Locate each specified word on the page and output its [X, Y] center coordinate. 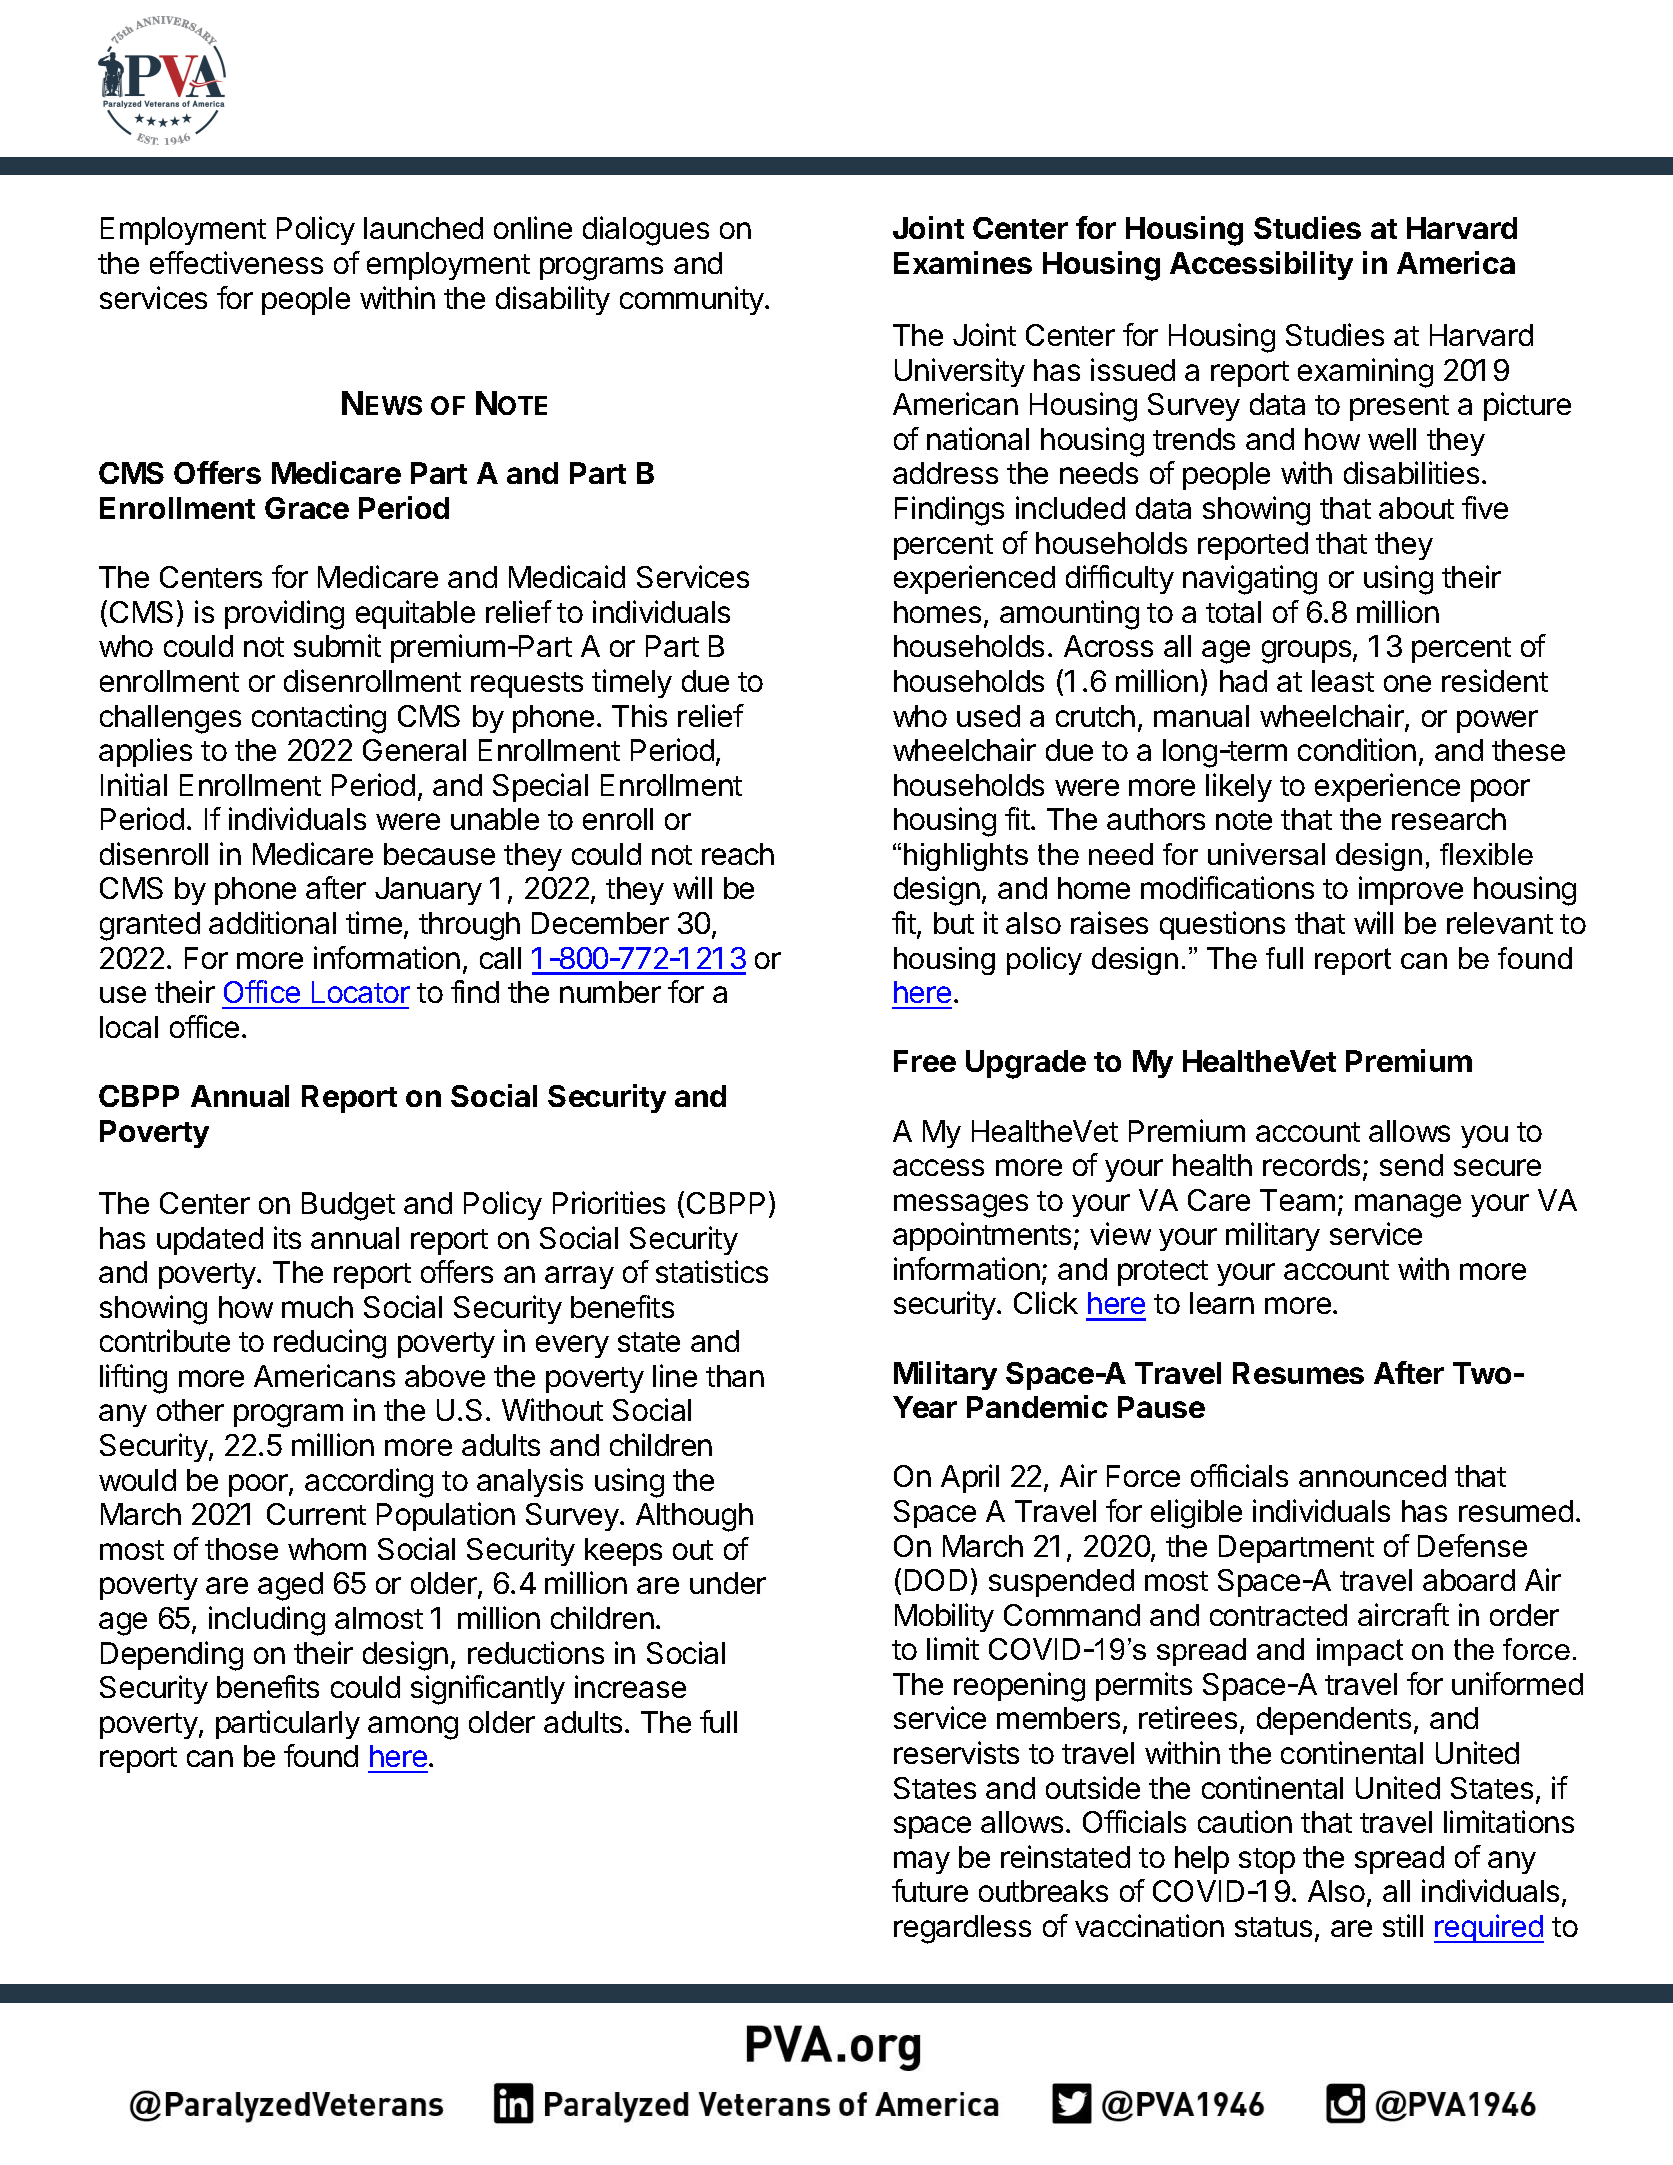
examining [1365, 373]
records [1311, 1165]
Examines [963, 262]
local [129, 1027]
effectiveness [236, 262]
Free [925, 1061]
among [413, 1728]
